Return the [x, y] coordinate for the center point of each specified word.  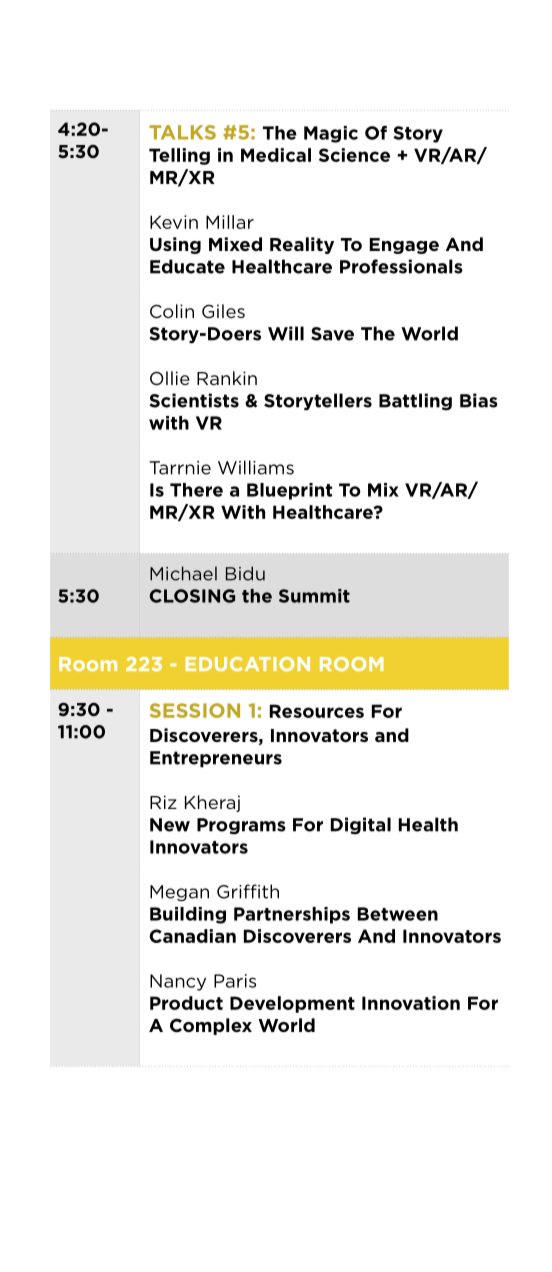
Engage [404, 246]
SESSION [195, 710]
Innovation [411, 1003]
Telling [179, 156]
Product [186, 1003]
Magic [331, 134]
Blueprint [289, 491]
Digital [361, 826]
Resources [317, 711]
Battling [415, 402]
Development [292, 1004]
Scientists [194, 400]
